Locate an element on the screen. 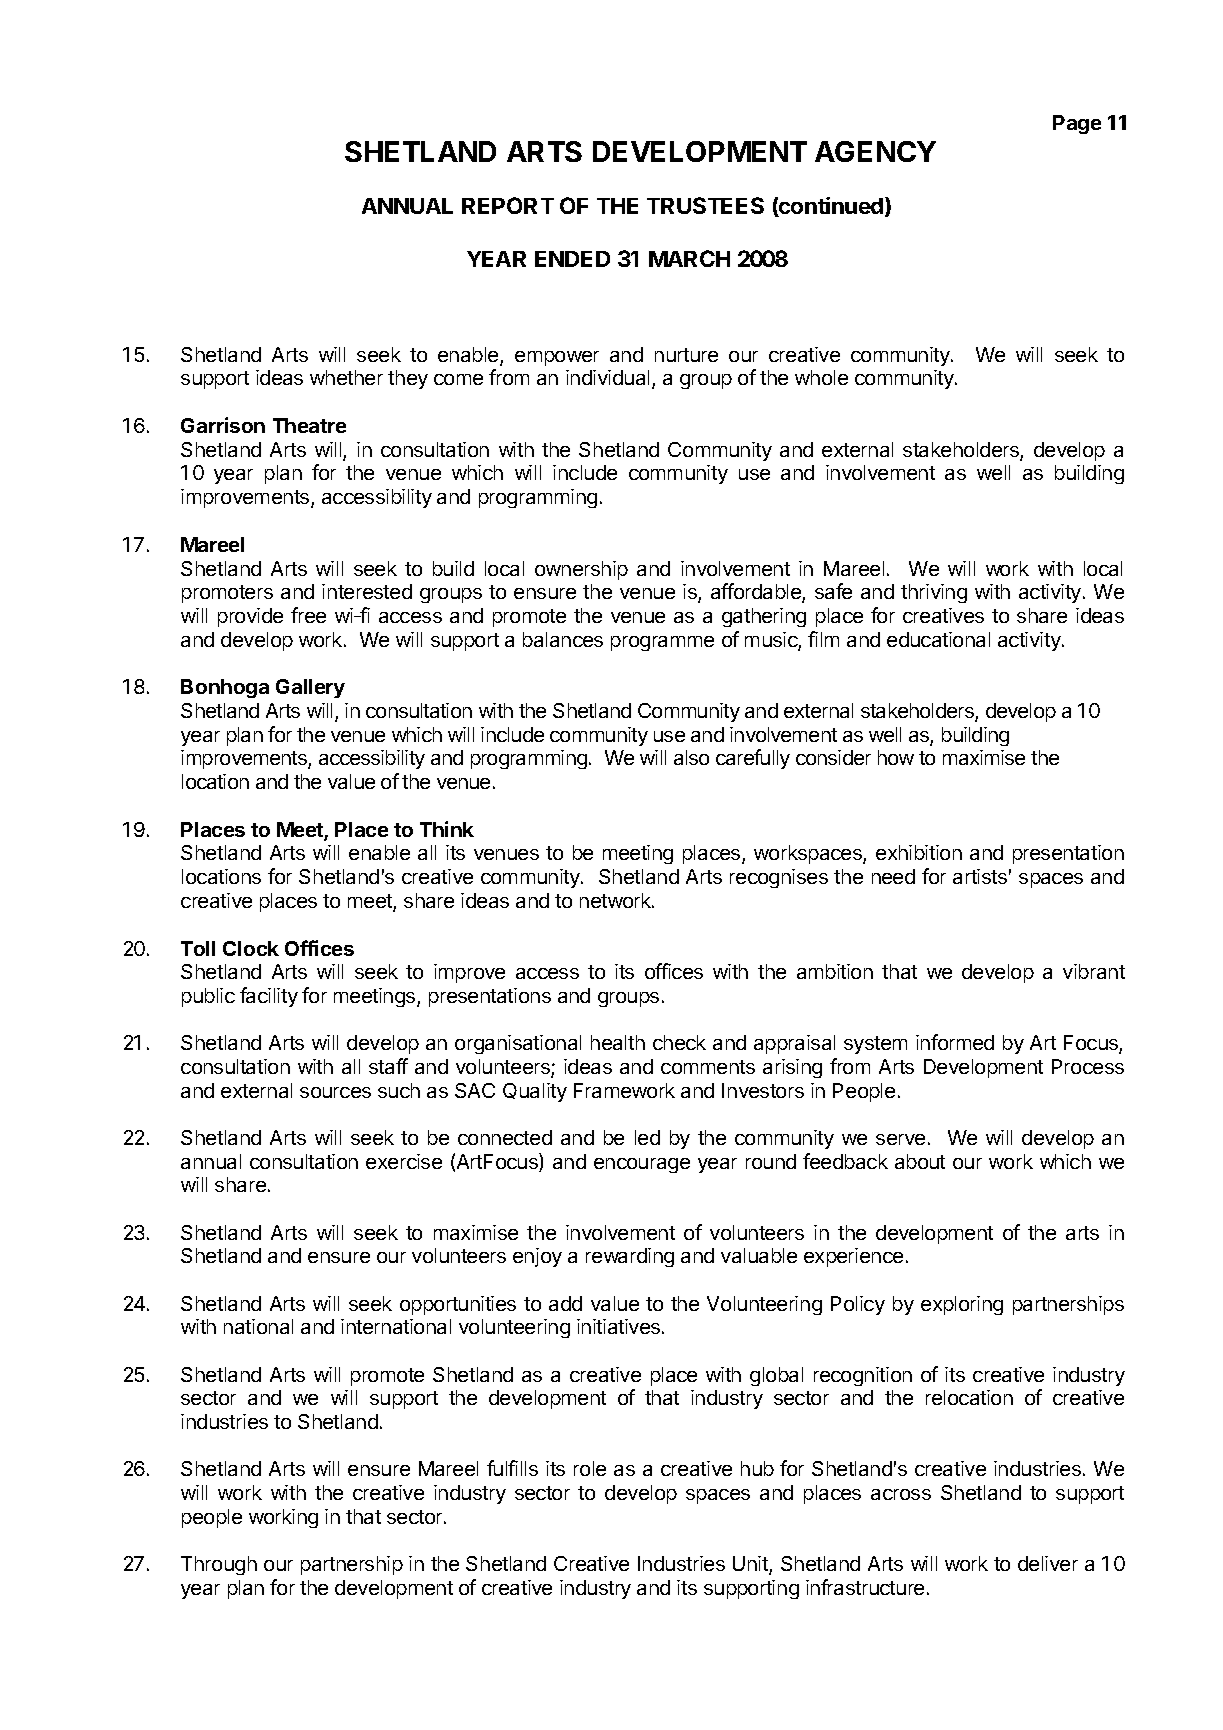  Page is located at coordinates (1077, 124).
